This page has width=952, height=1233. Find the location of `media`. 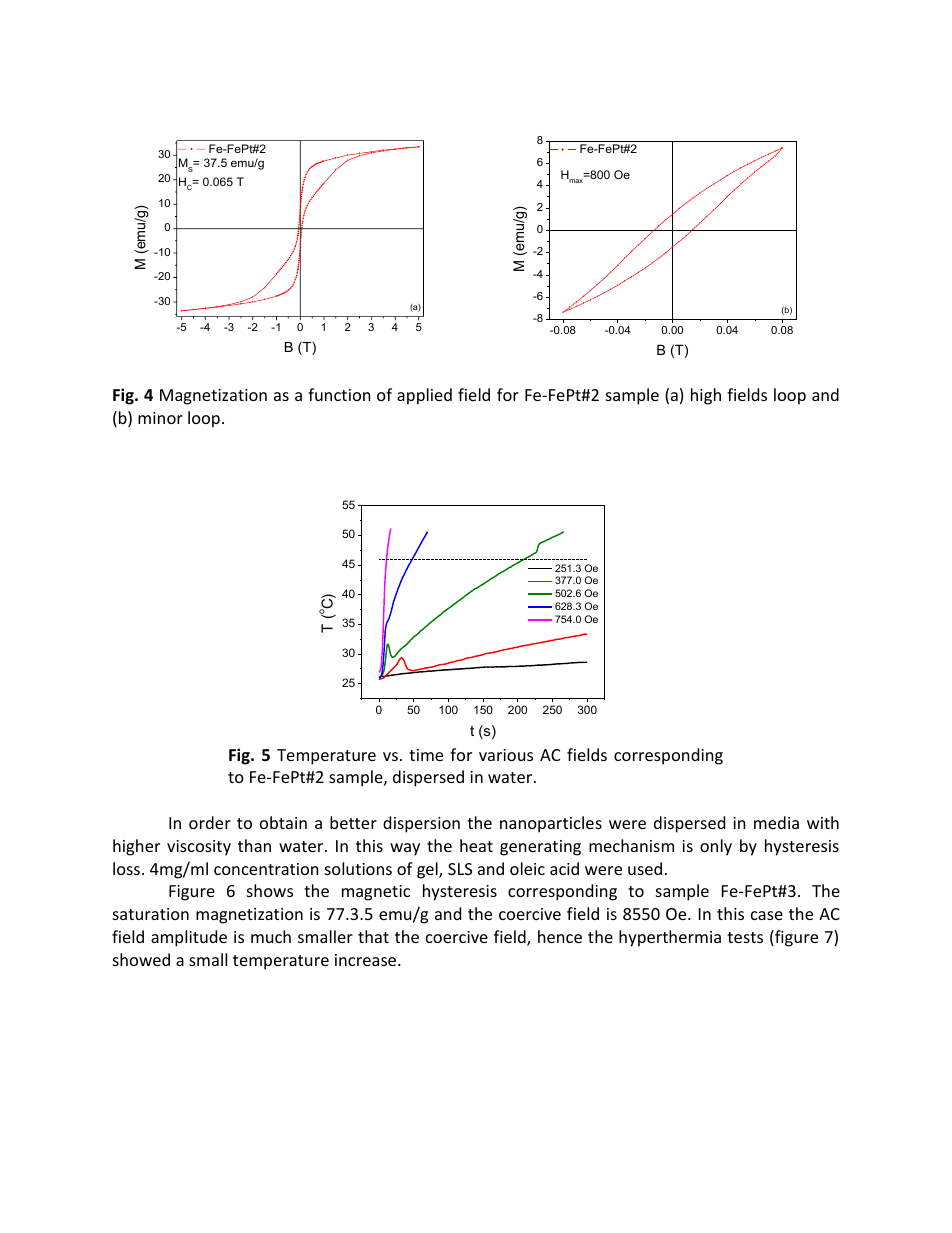

media is located at coordinates (776, 822).
